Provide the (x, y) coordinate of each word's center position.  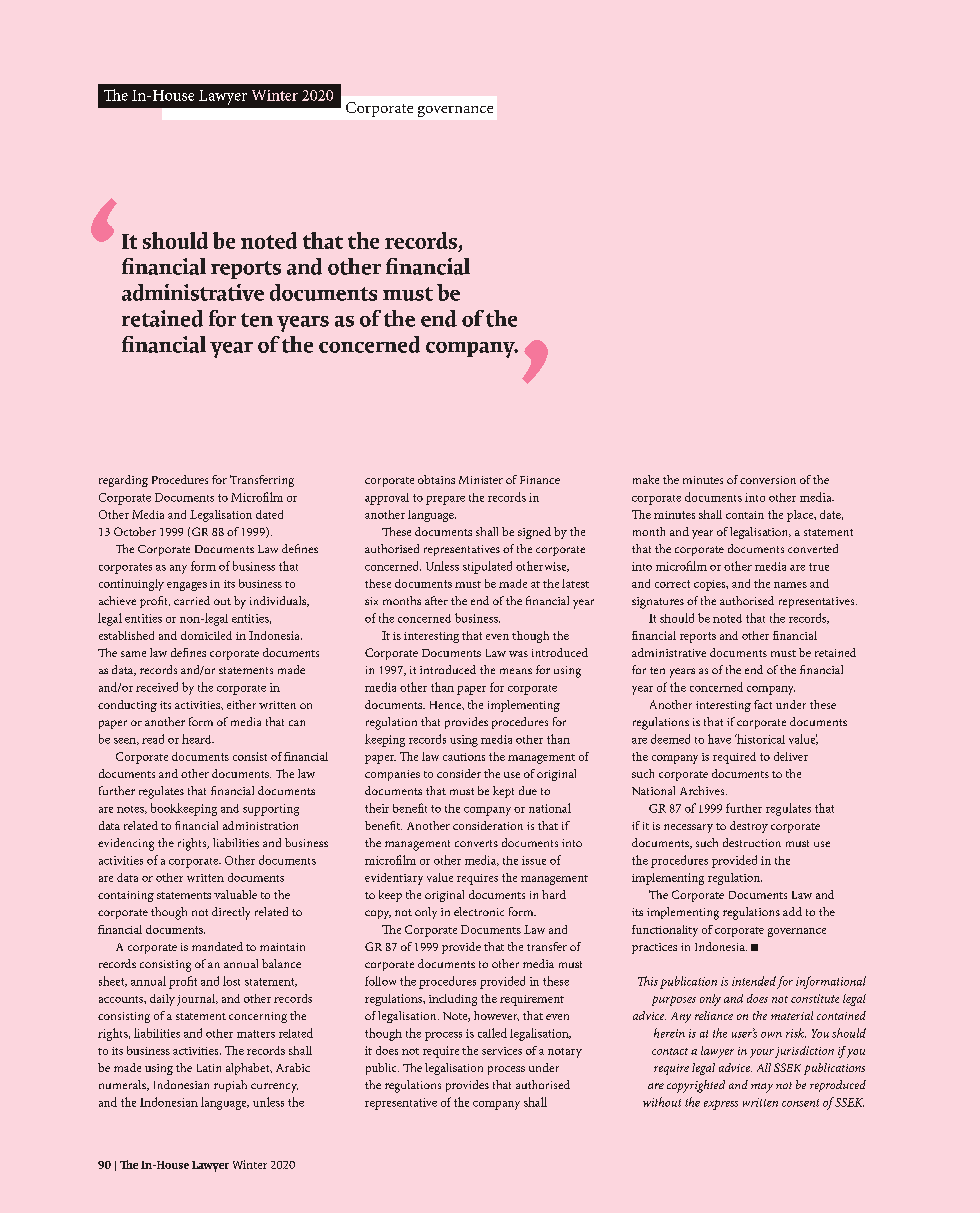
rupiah (230, 1086)
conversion (768, 480)
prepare (445, 500)
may (762, 1088)
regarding (123, 481)
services (502, 1051)
